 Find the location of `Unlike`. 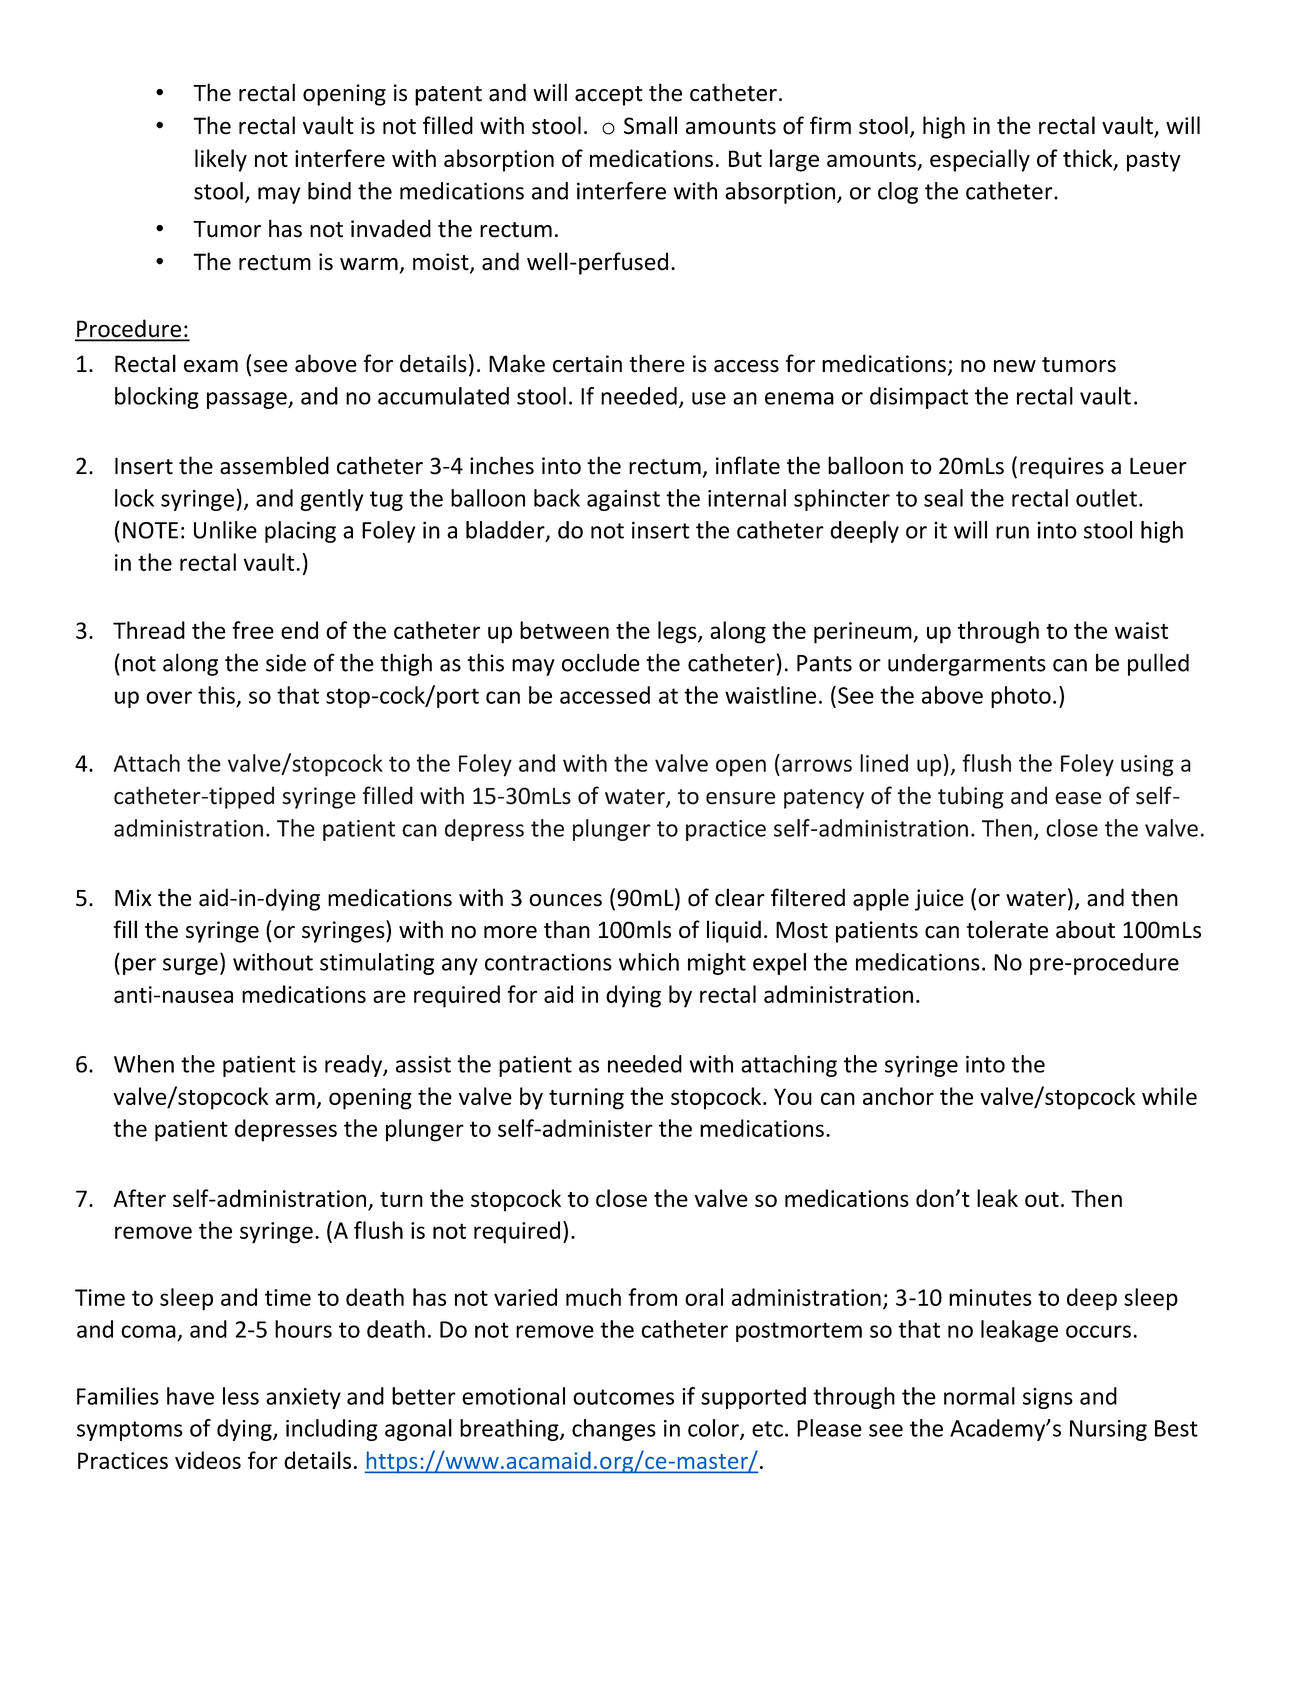

Unlike is located at coordinates (225, 530).
